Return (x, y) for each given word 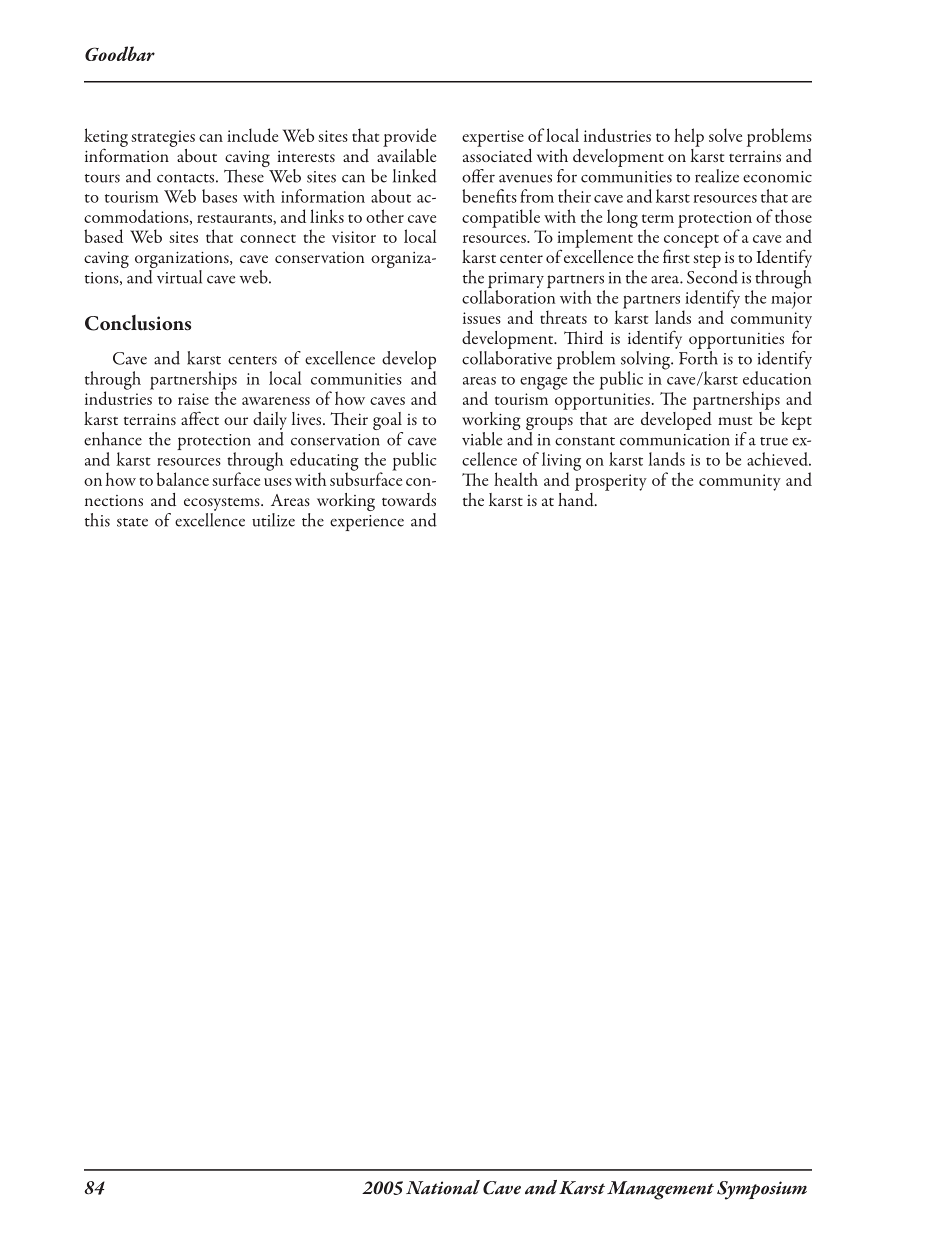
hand (577, 498)
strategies (163, 138)
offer (478, 176)
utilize (273, 520)
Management (660, 1190)
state (132, 522)
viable (482, 439)
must (735, 420)
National (443, 1187)
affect (200, 418)
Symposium (762, 1190)
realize (717, 176)
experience (367, 523)
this (97, 520)
